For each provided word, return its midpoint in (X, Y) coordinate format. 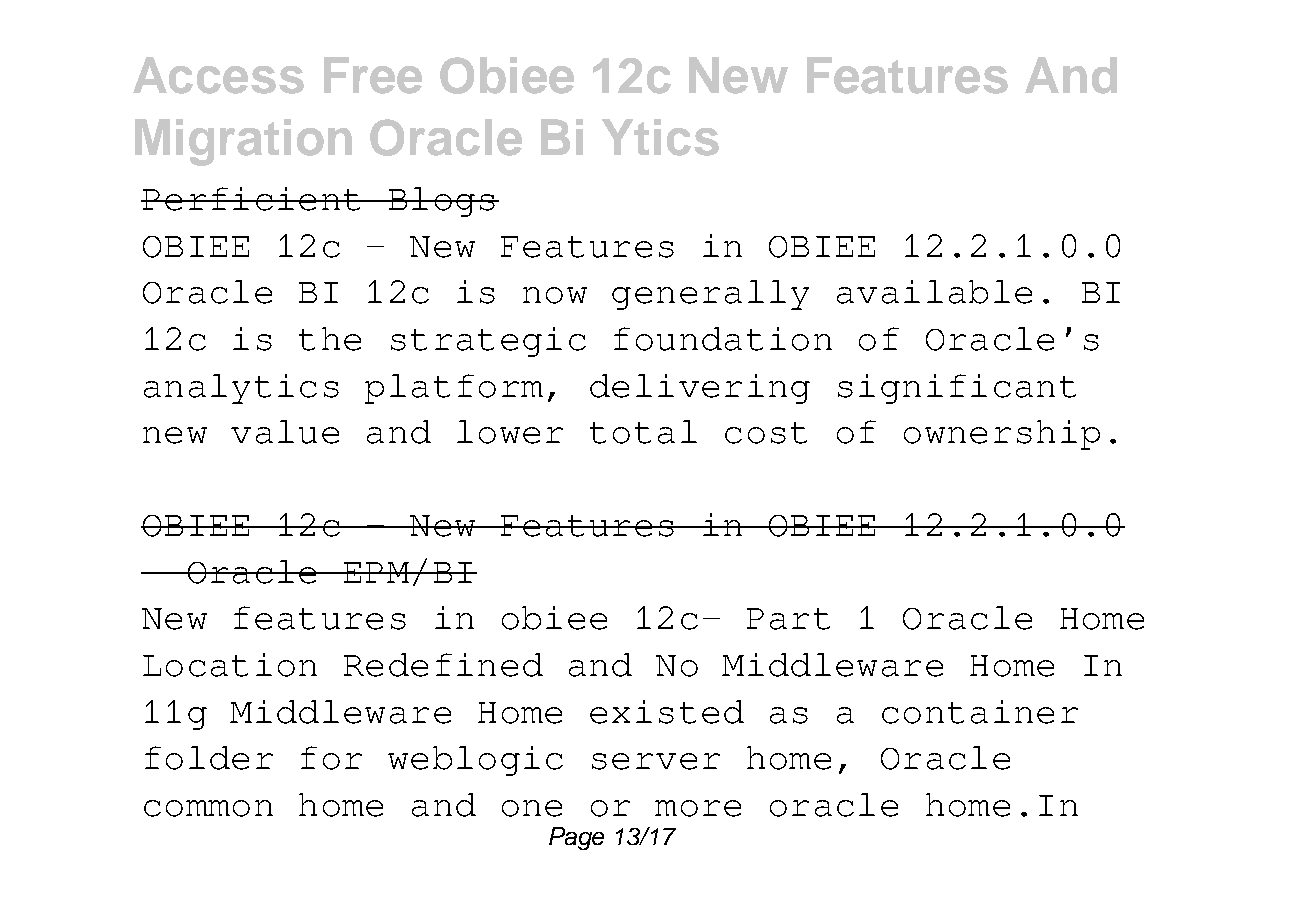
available (934, 292)
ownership (1002, 435)
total (643, 432)
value (285, 432)
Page (576, 838)
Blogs (441, 202)
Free (373, 75)
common (208, 808)
